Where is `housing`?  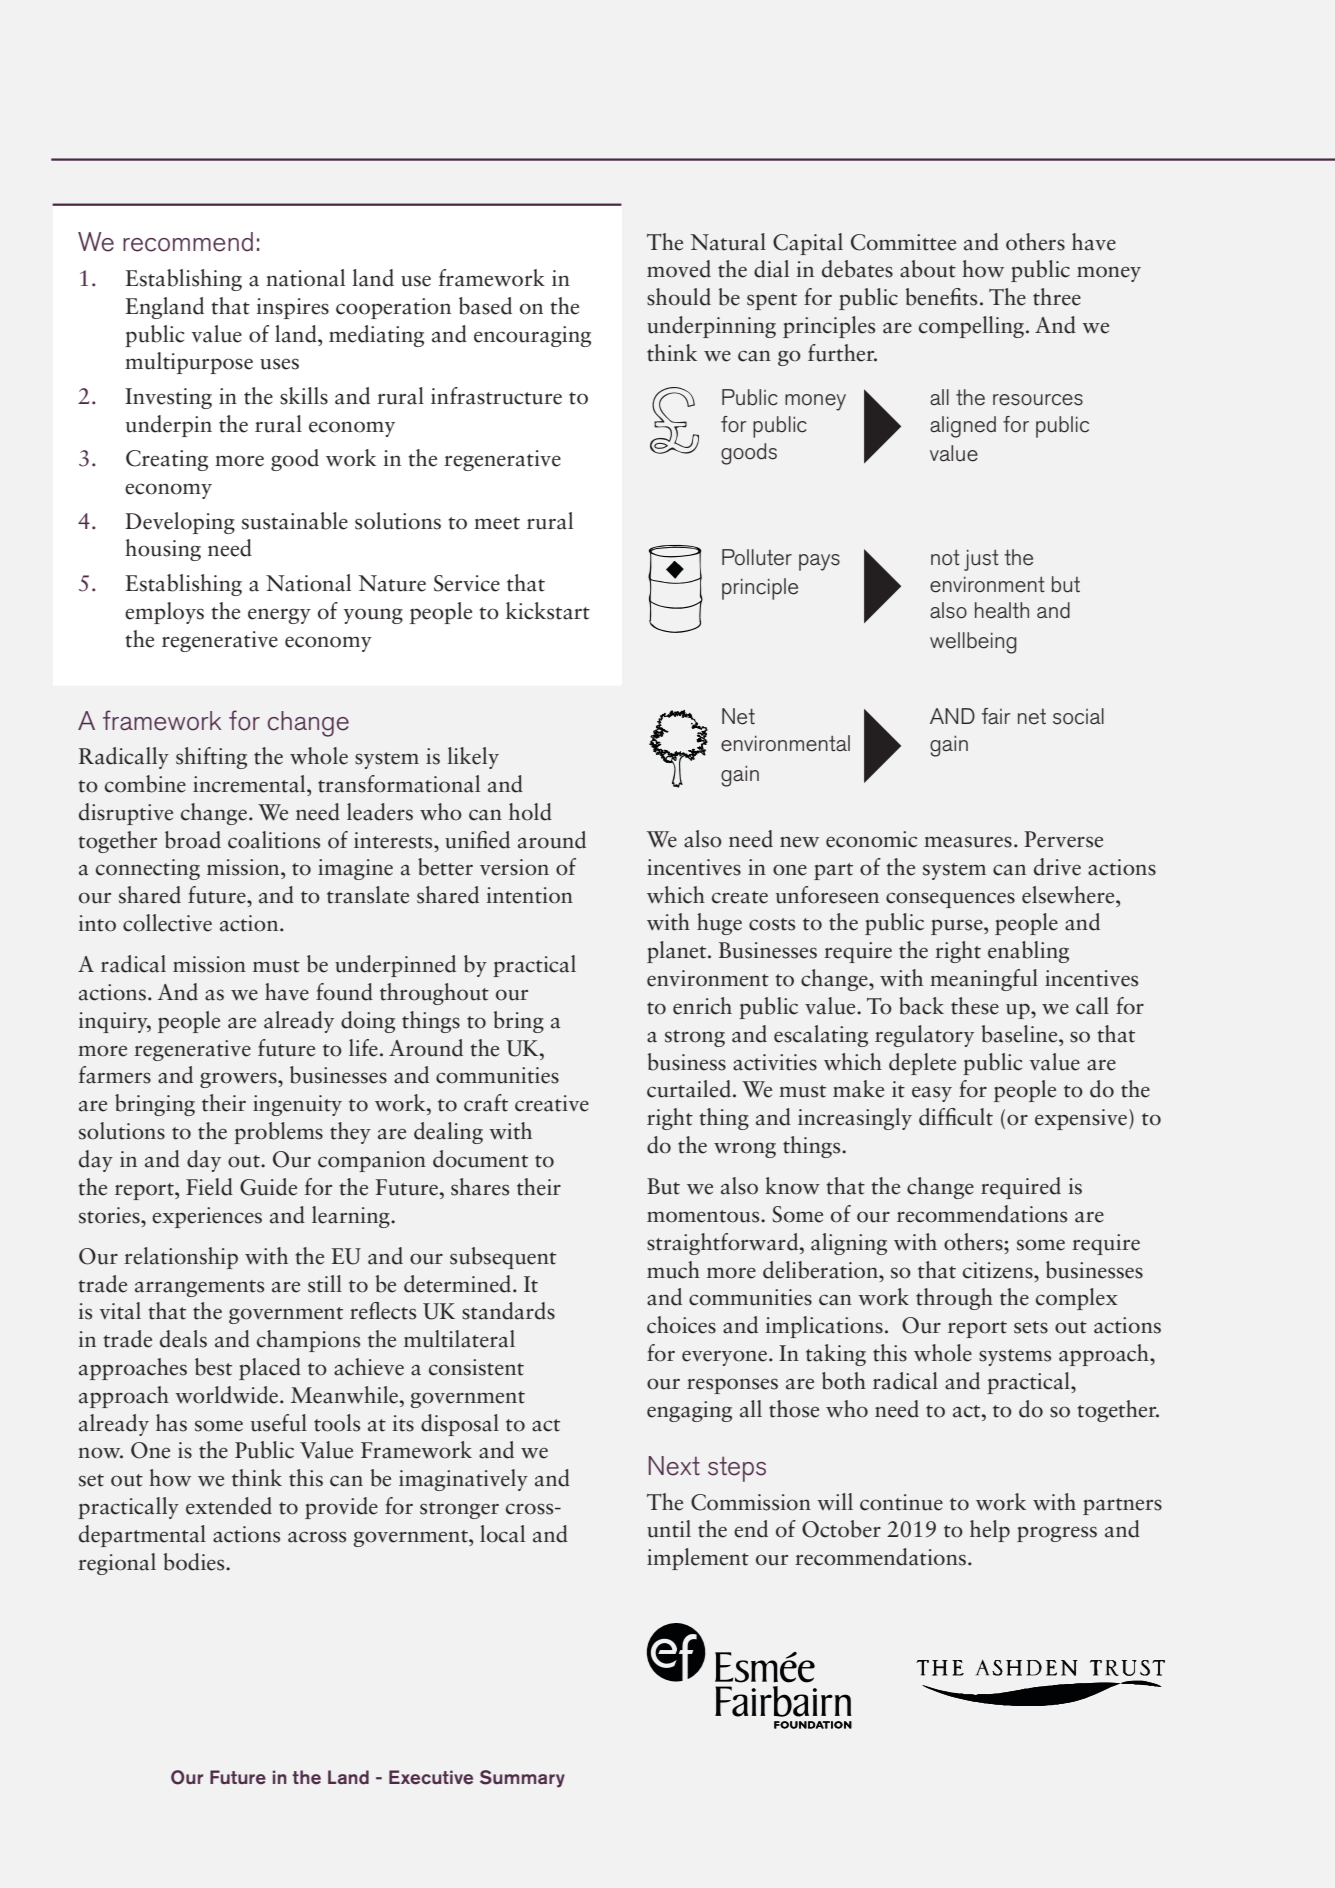 housing is located at coordinates (163, 550).
